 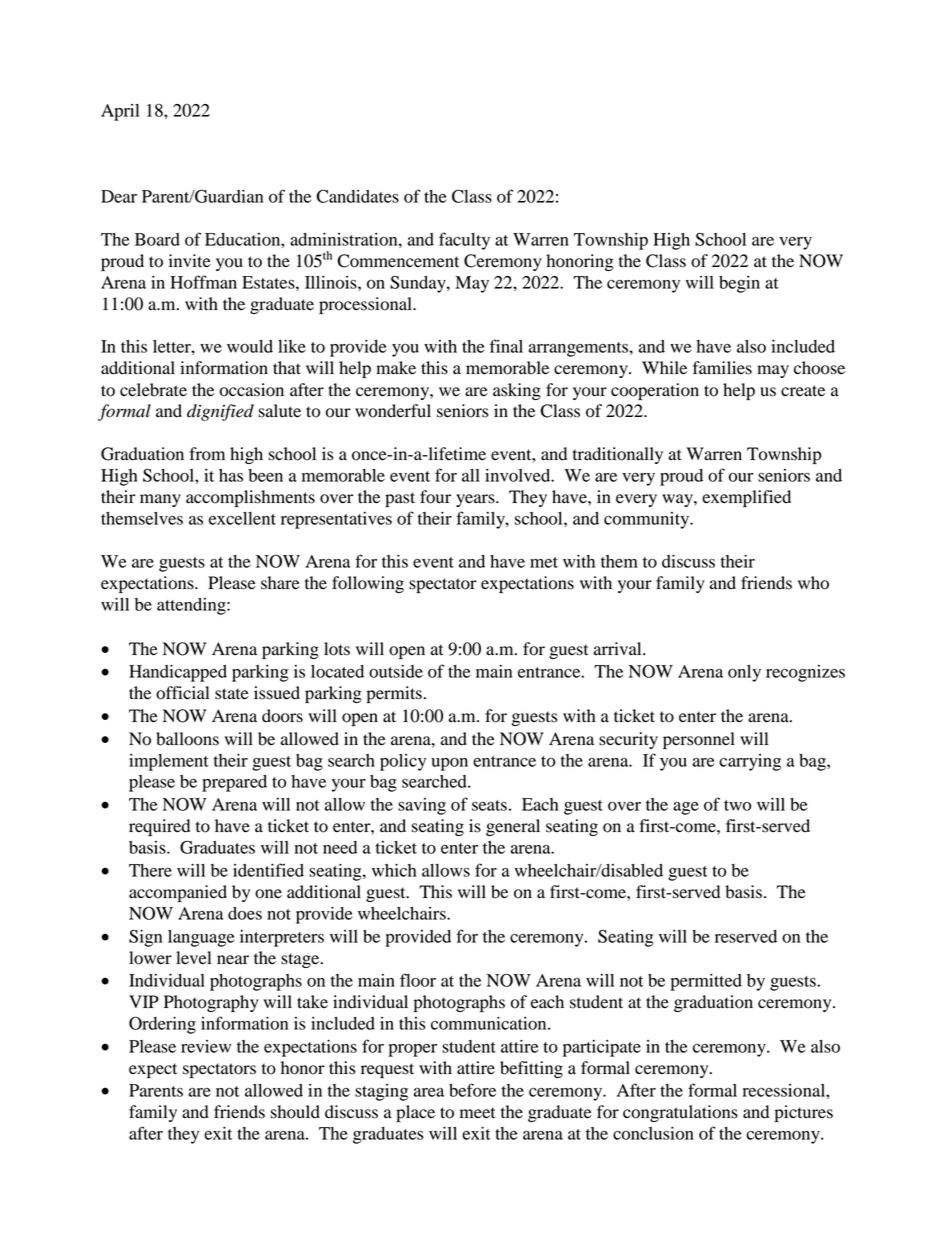 What do you see at coordinates (737, 805) in the screenshot?
I see `two` at bounding box center [737, 805].
